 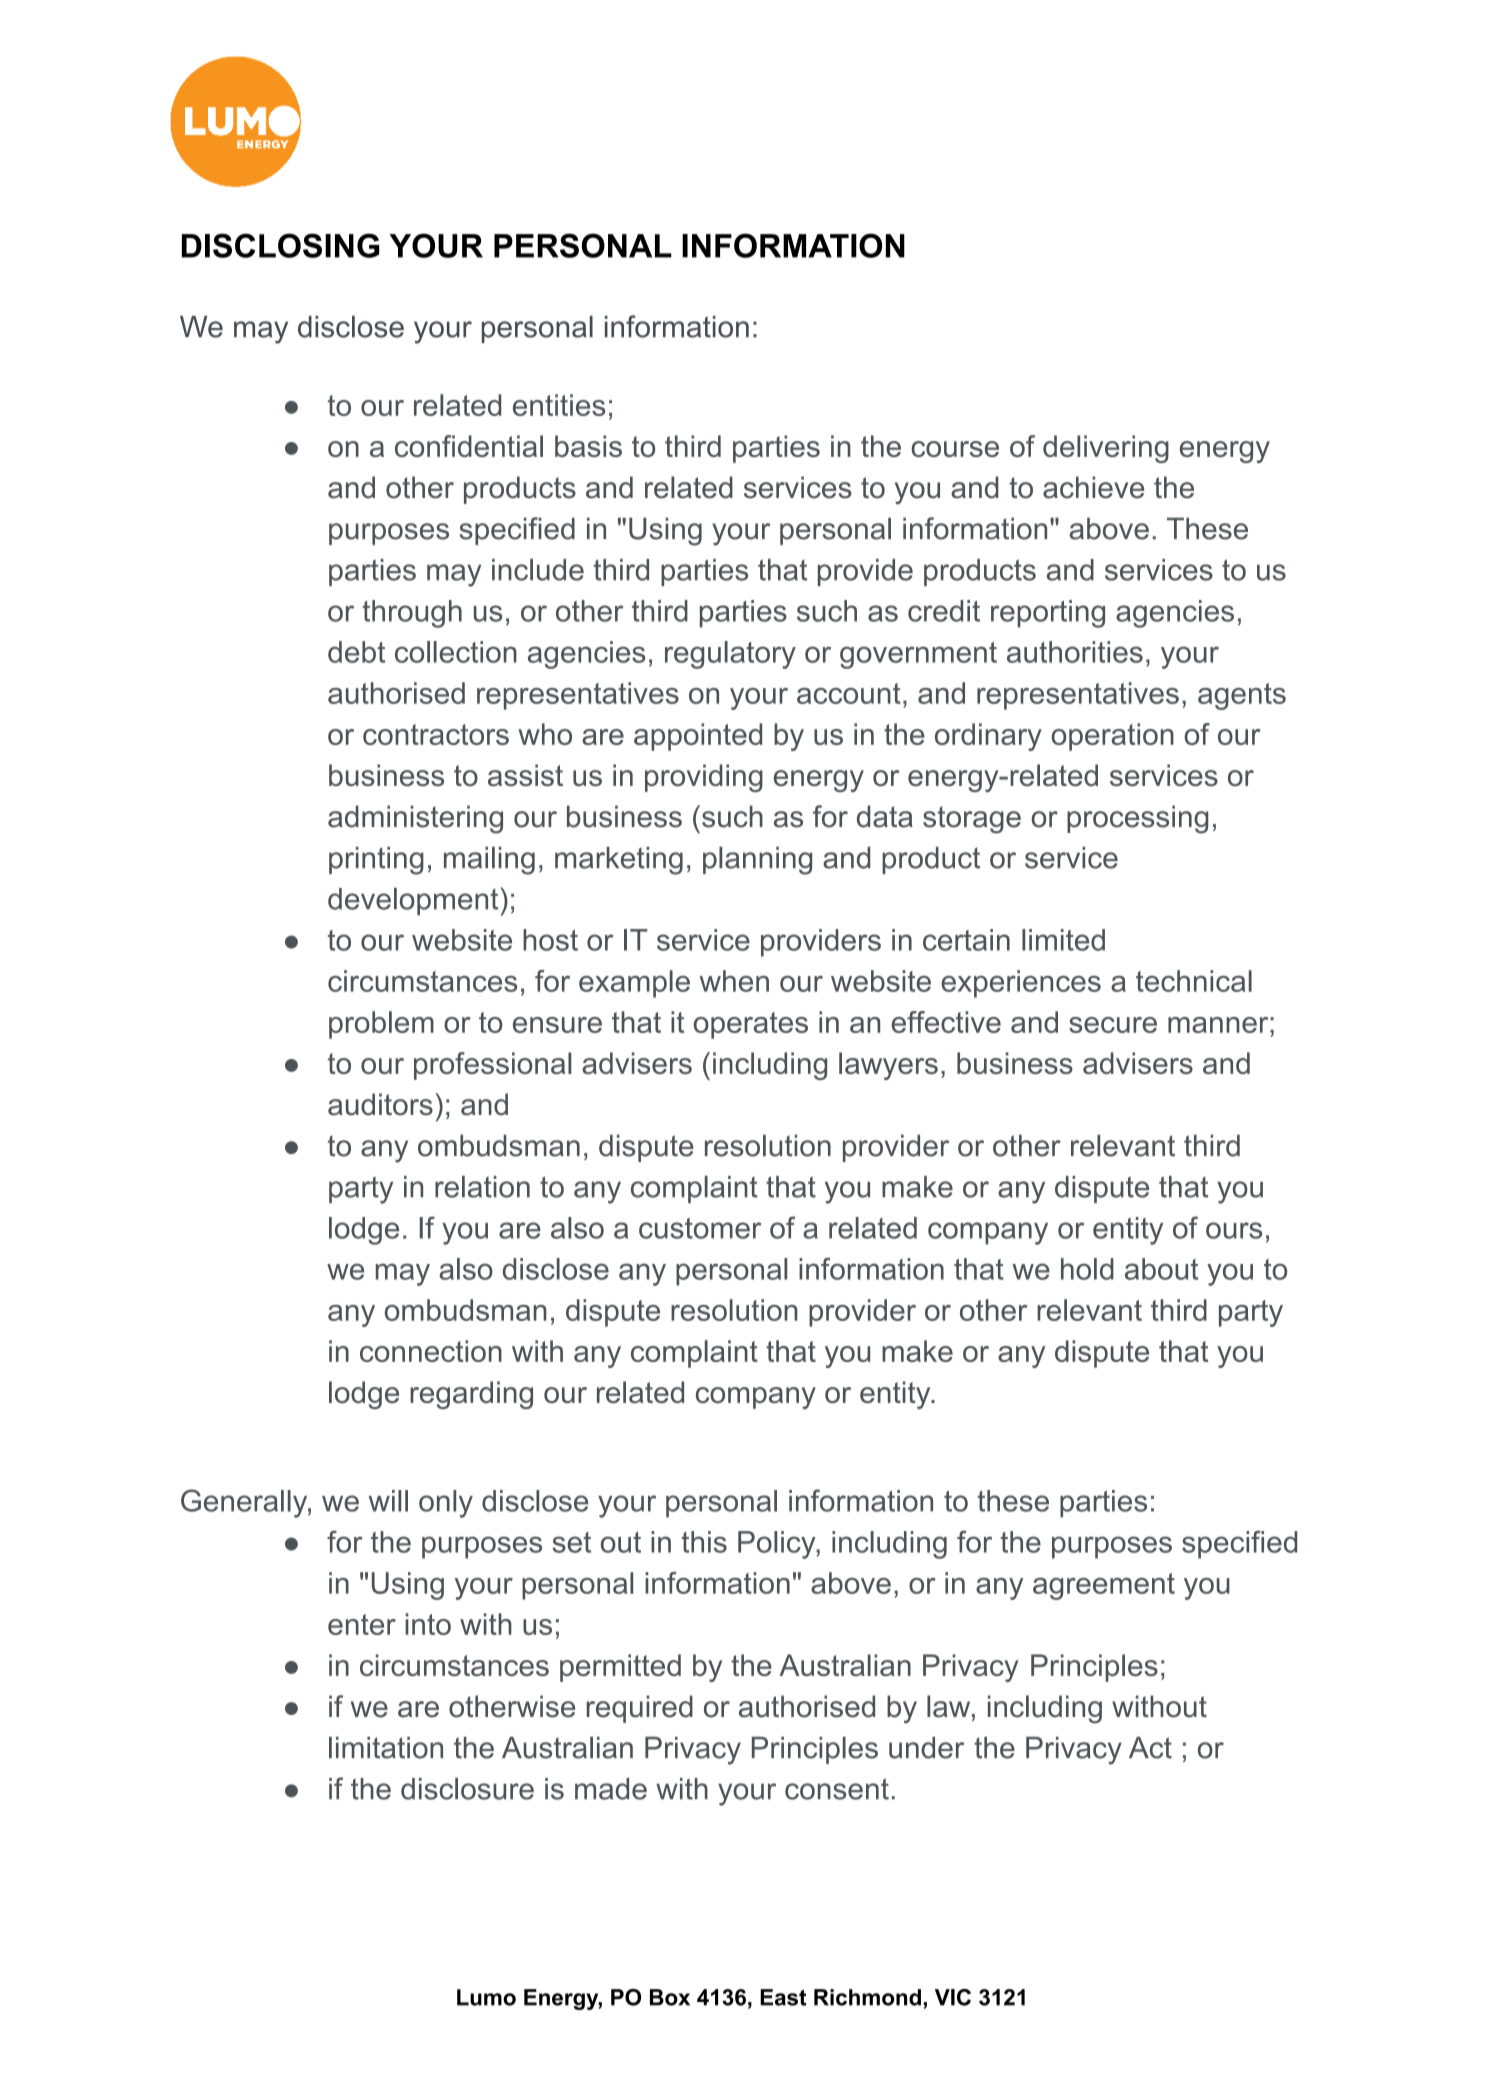 I want to click on entities, so click(x=559, y=405).
